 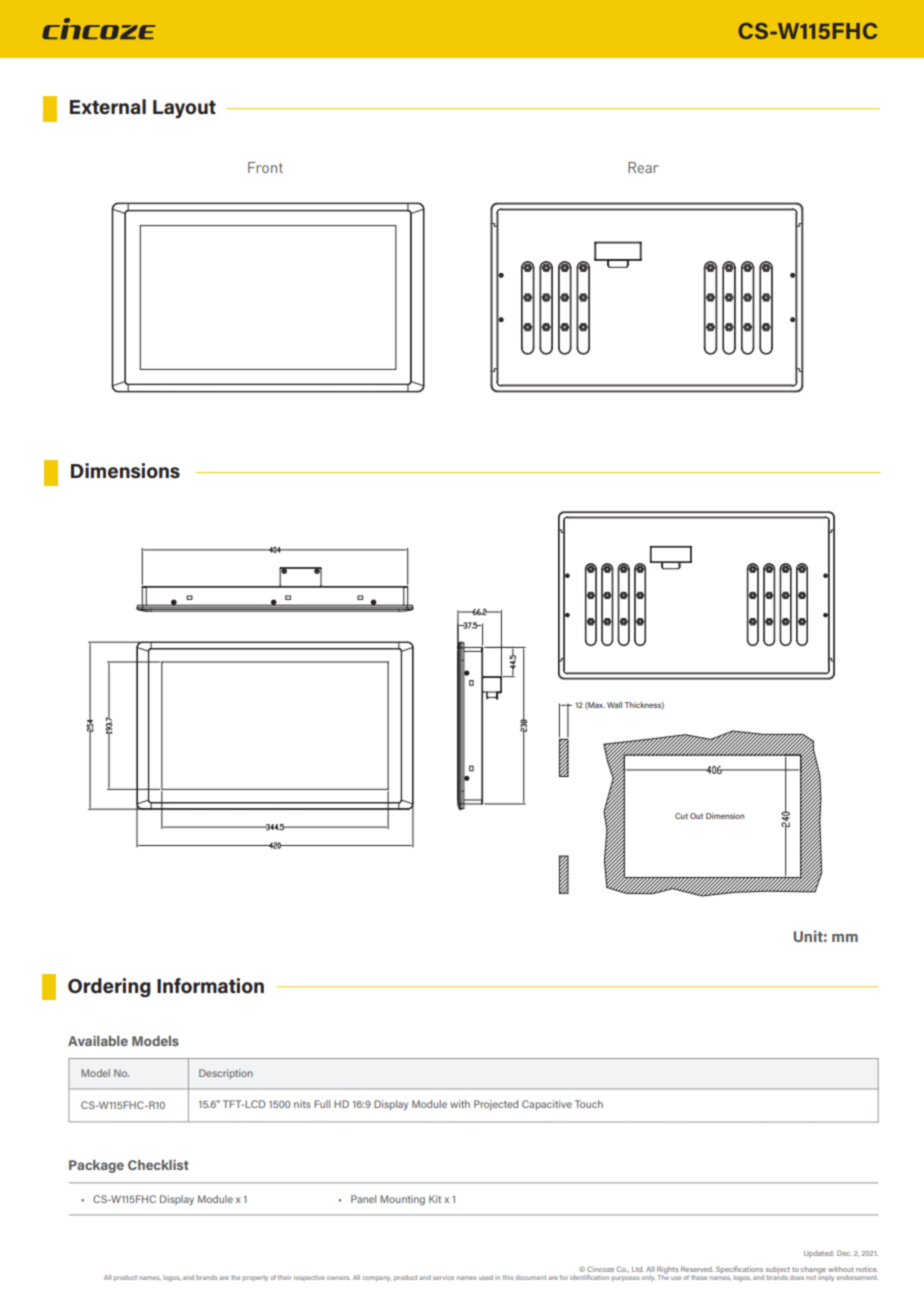 What do you see at coordinates (496, 1105) in the screenshot?
I see `Projected` at bounding box center [496, 1105].
